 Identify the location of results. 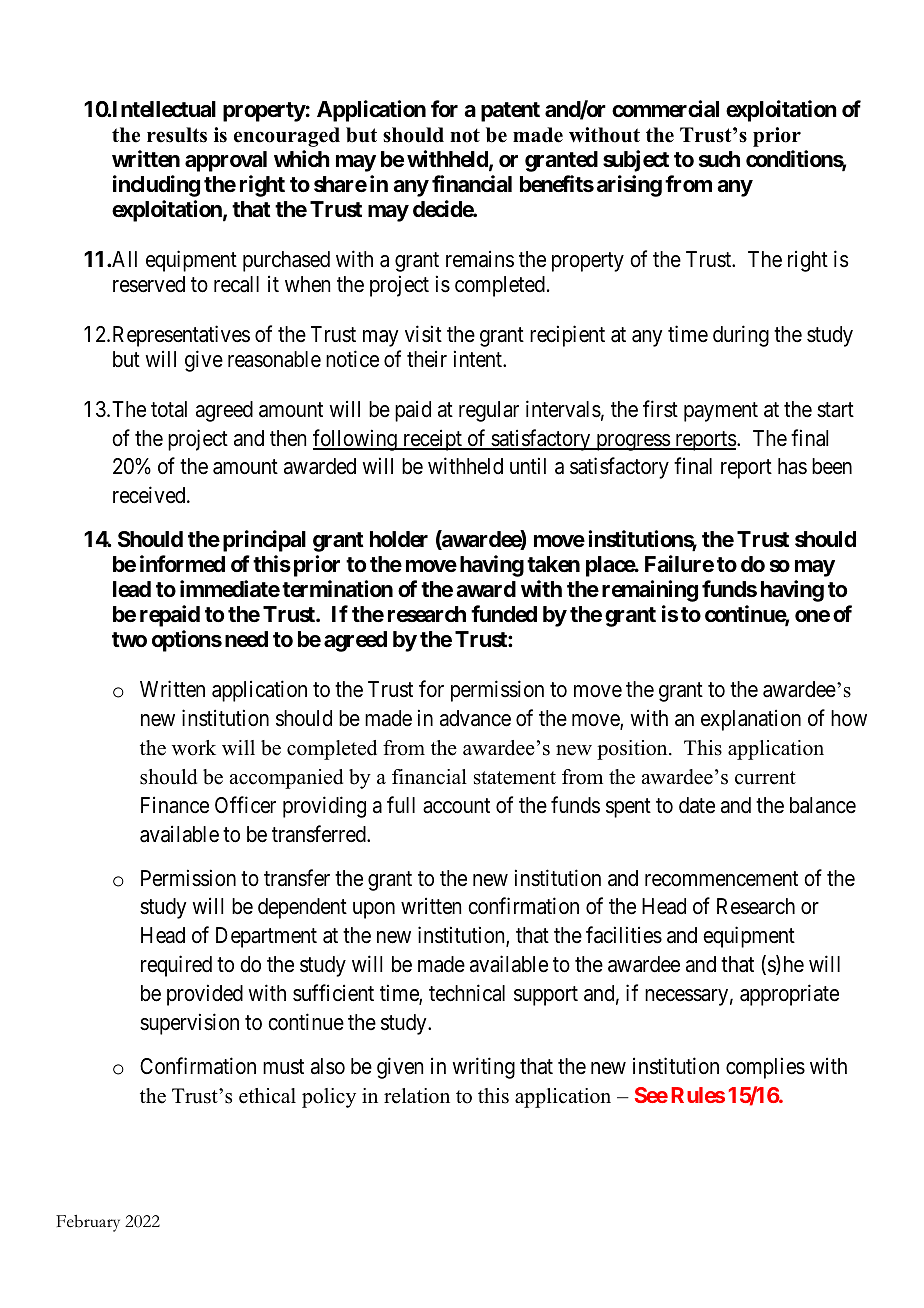
(177, 135).
